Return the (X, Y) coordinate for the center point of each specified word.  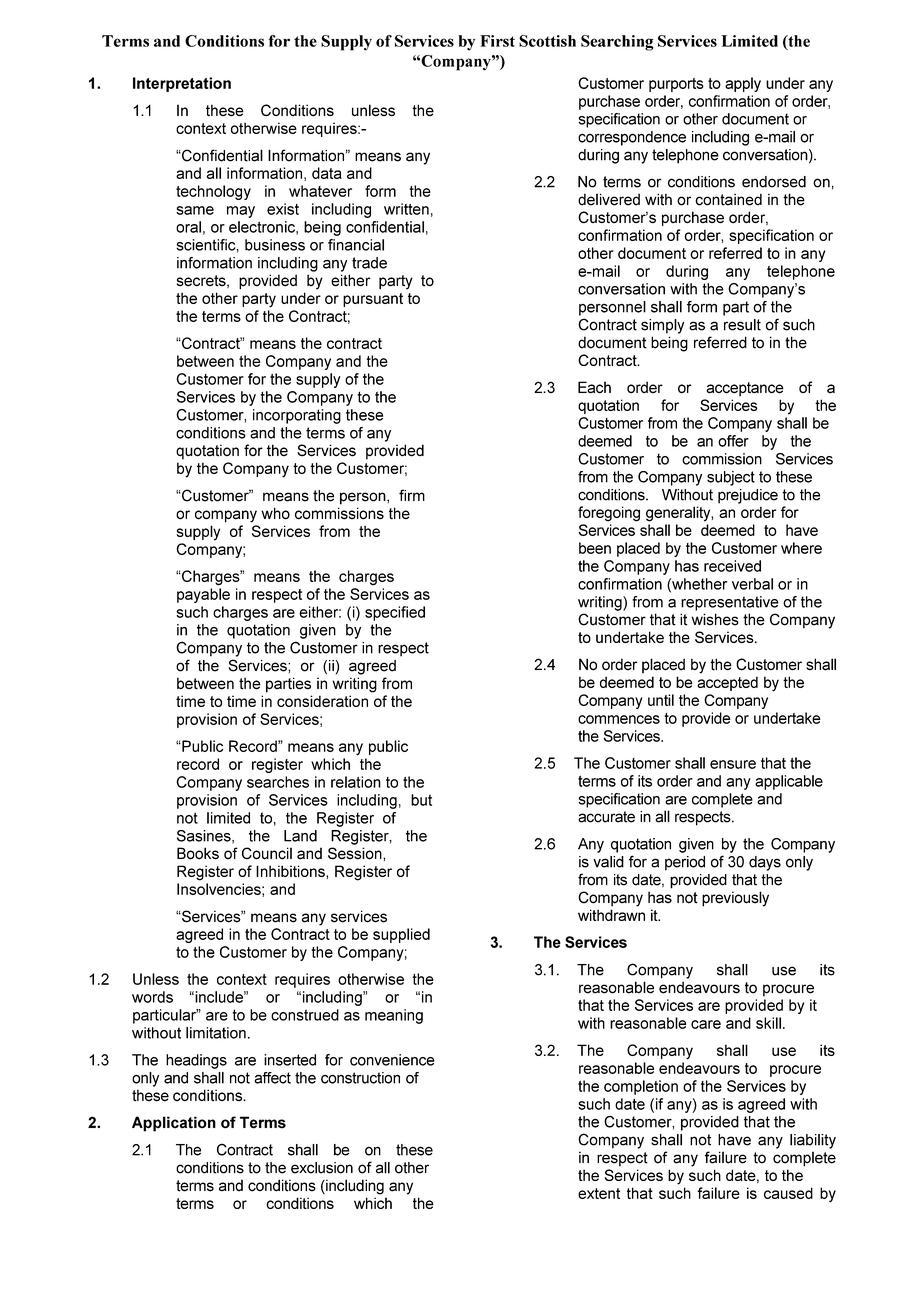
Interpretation (182, 84)
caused (788, 1193)
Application (174, 1124)
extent (599, 1193)
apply (743, 84)
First (497, 41)
